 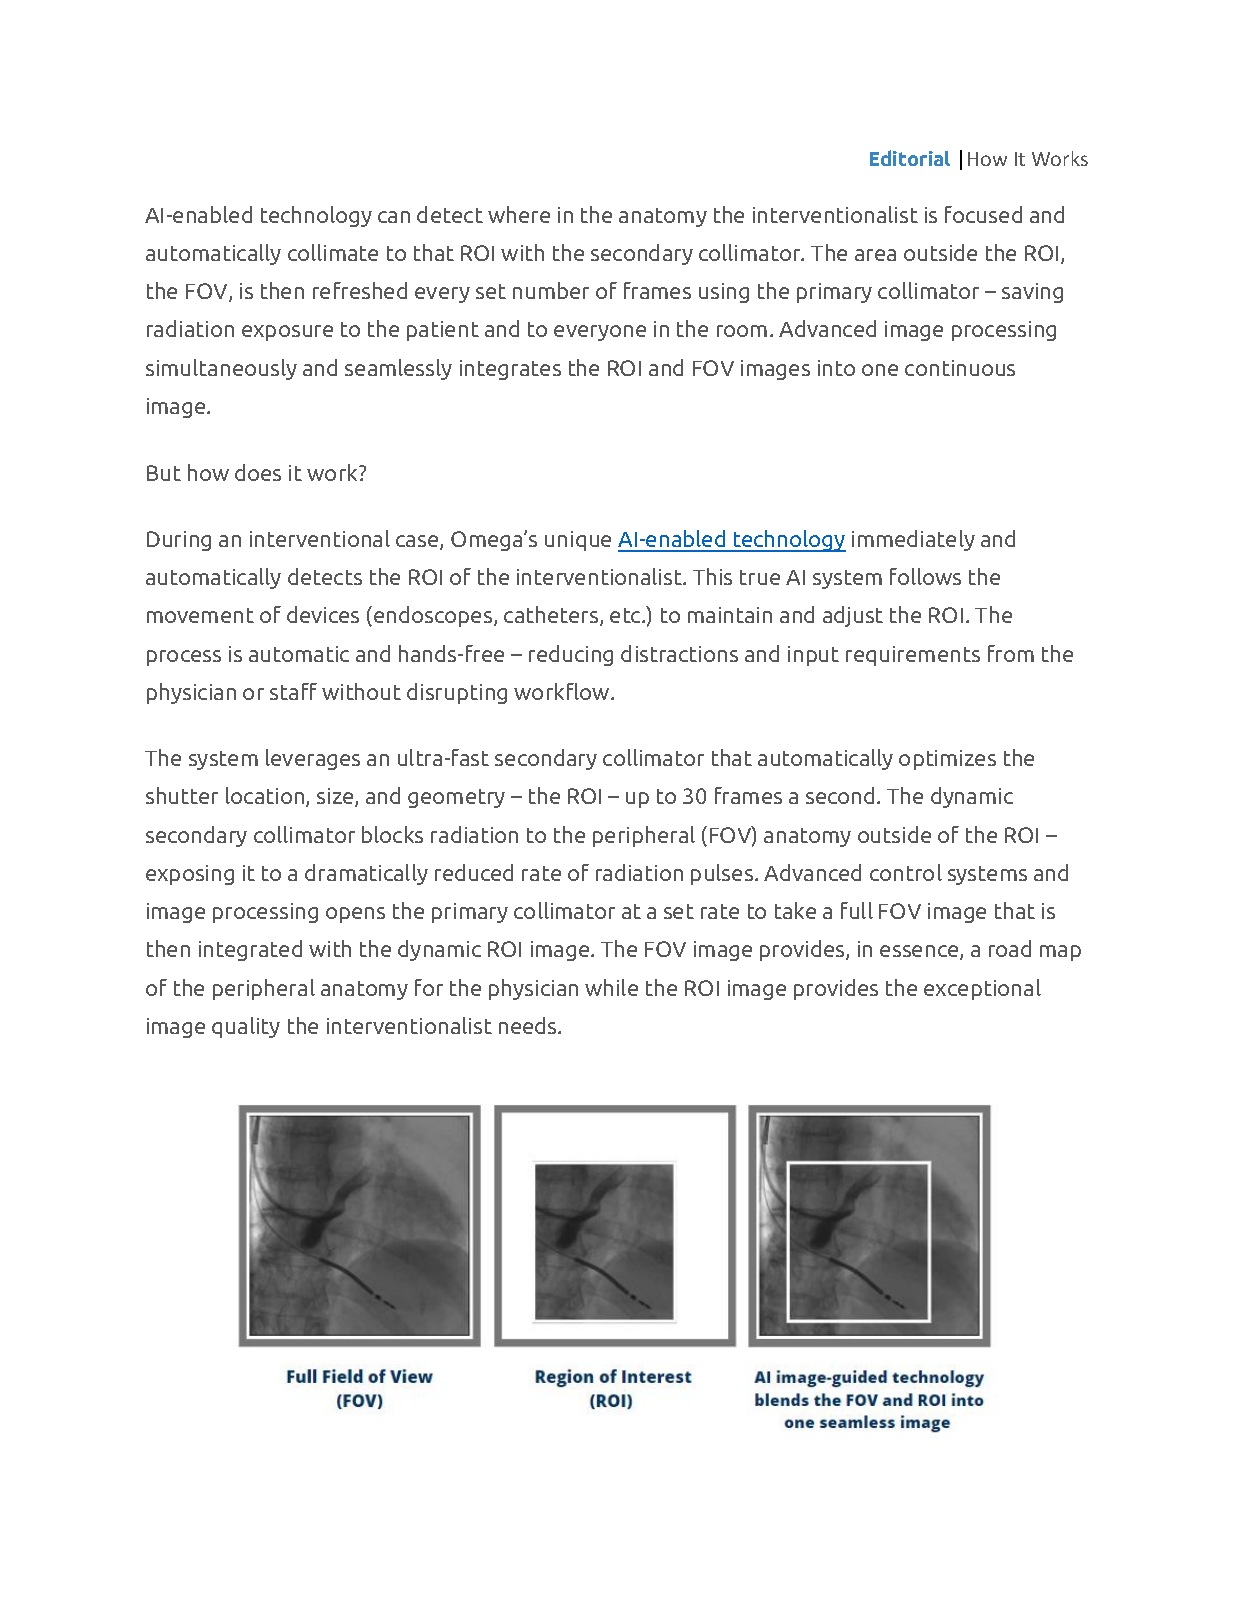 I want to click on continuous, so click(x=960, y=368).
